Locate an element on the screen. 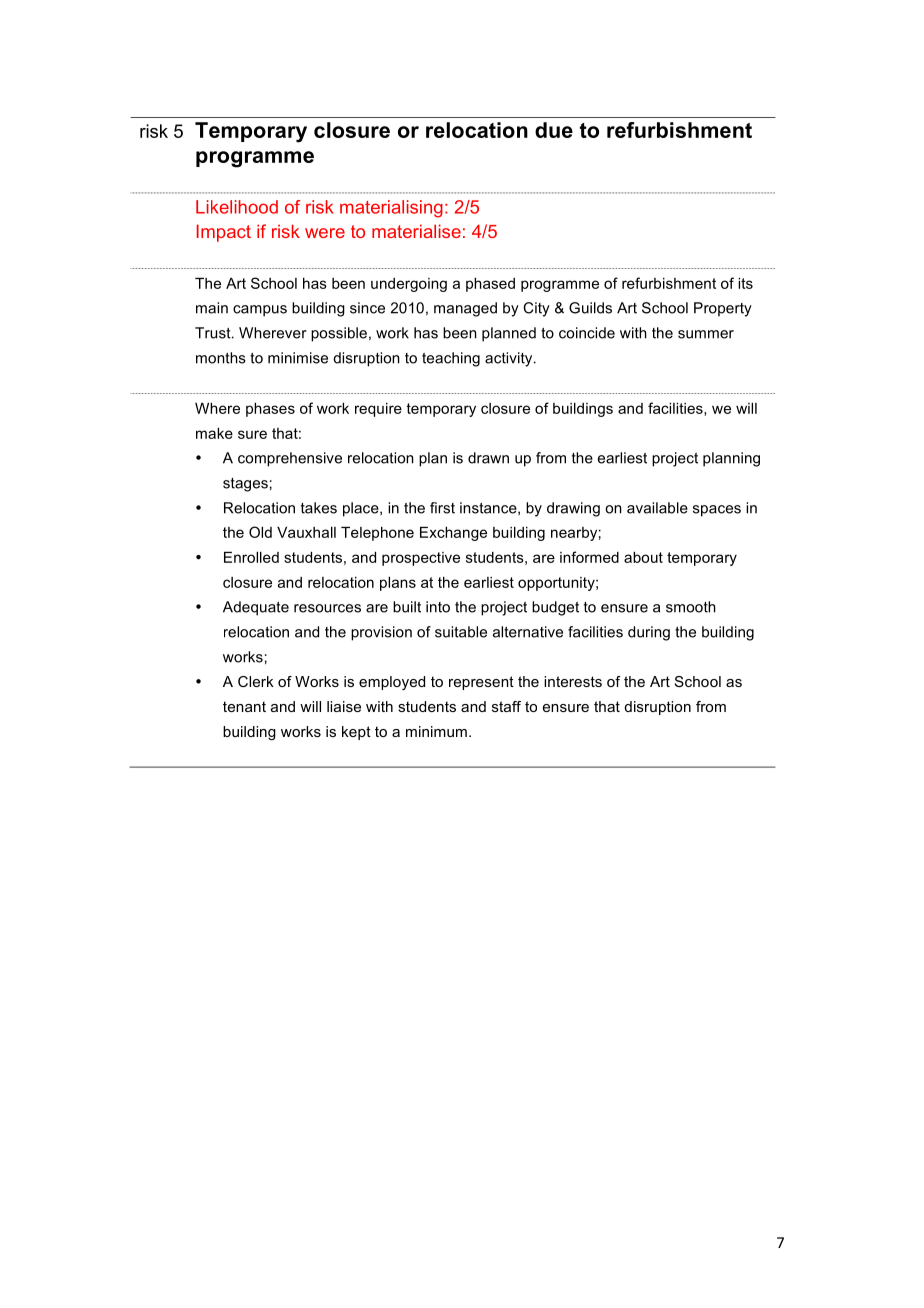  minimise is located at coordinates (298, 358).
